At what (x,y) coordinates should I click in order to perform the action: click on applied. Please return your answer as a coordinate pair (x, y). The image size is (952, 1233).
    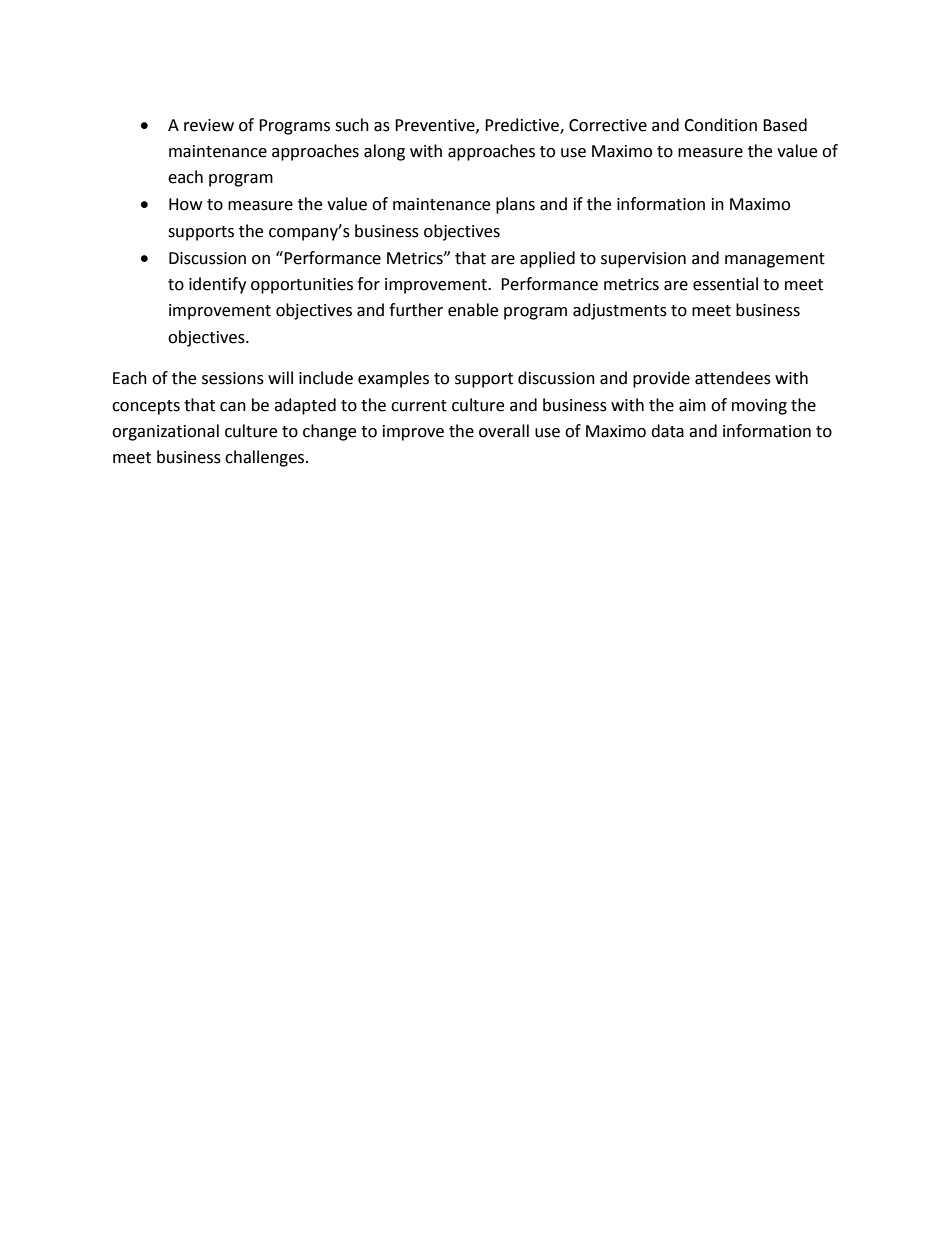
    Looking at the image, I should click on (547, 259).
